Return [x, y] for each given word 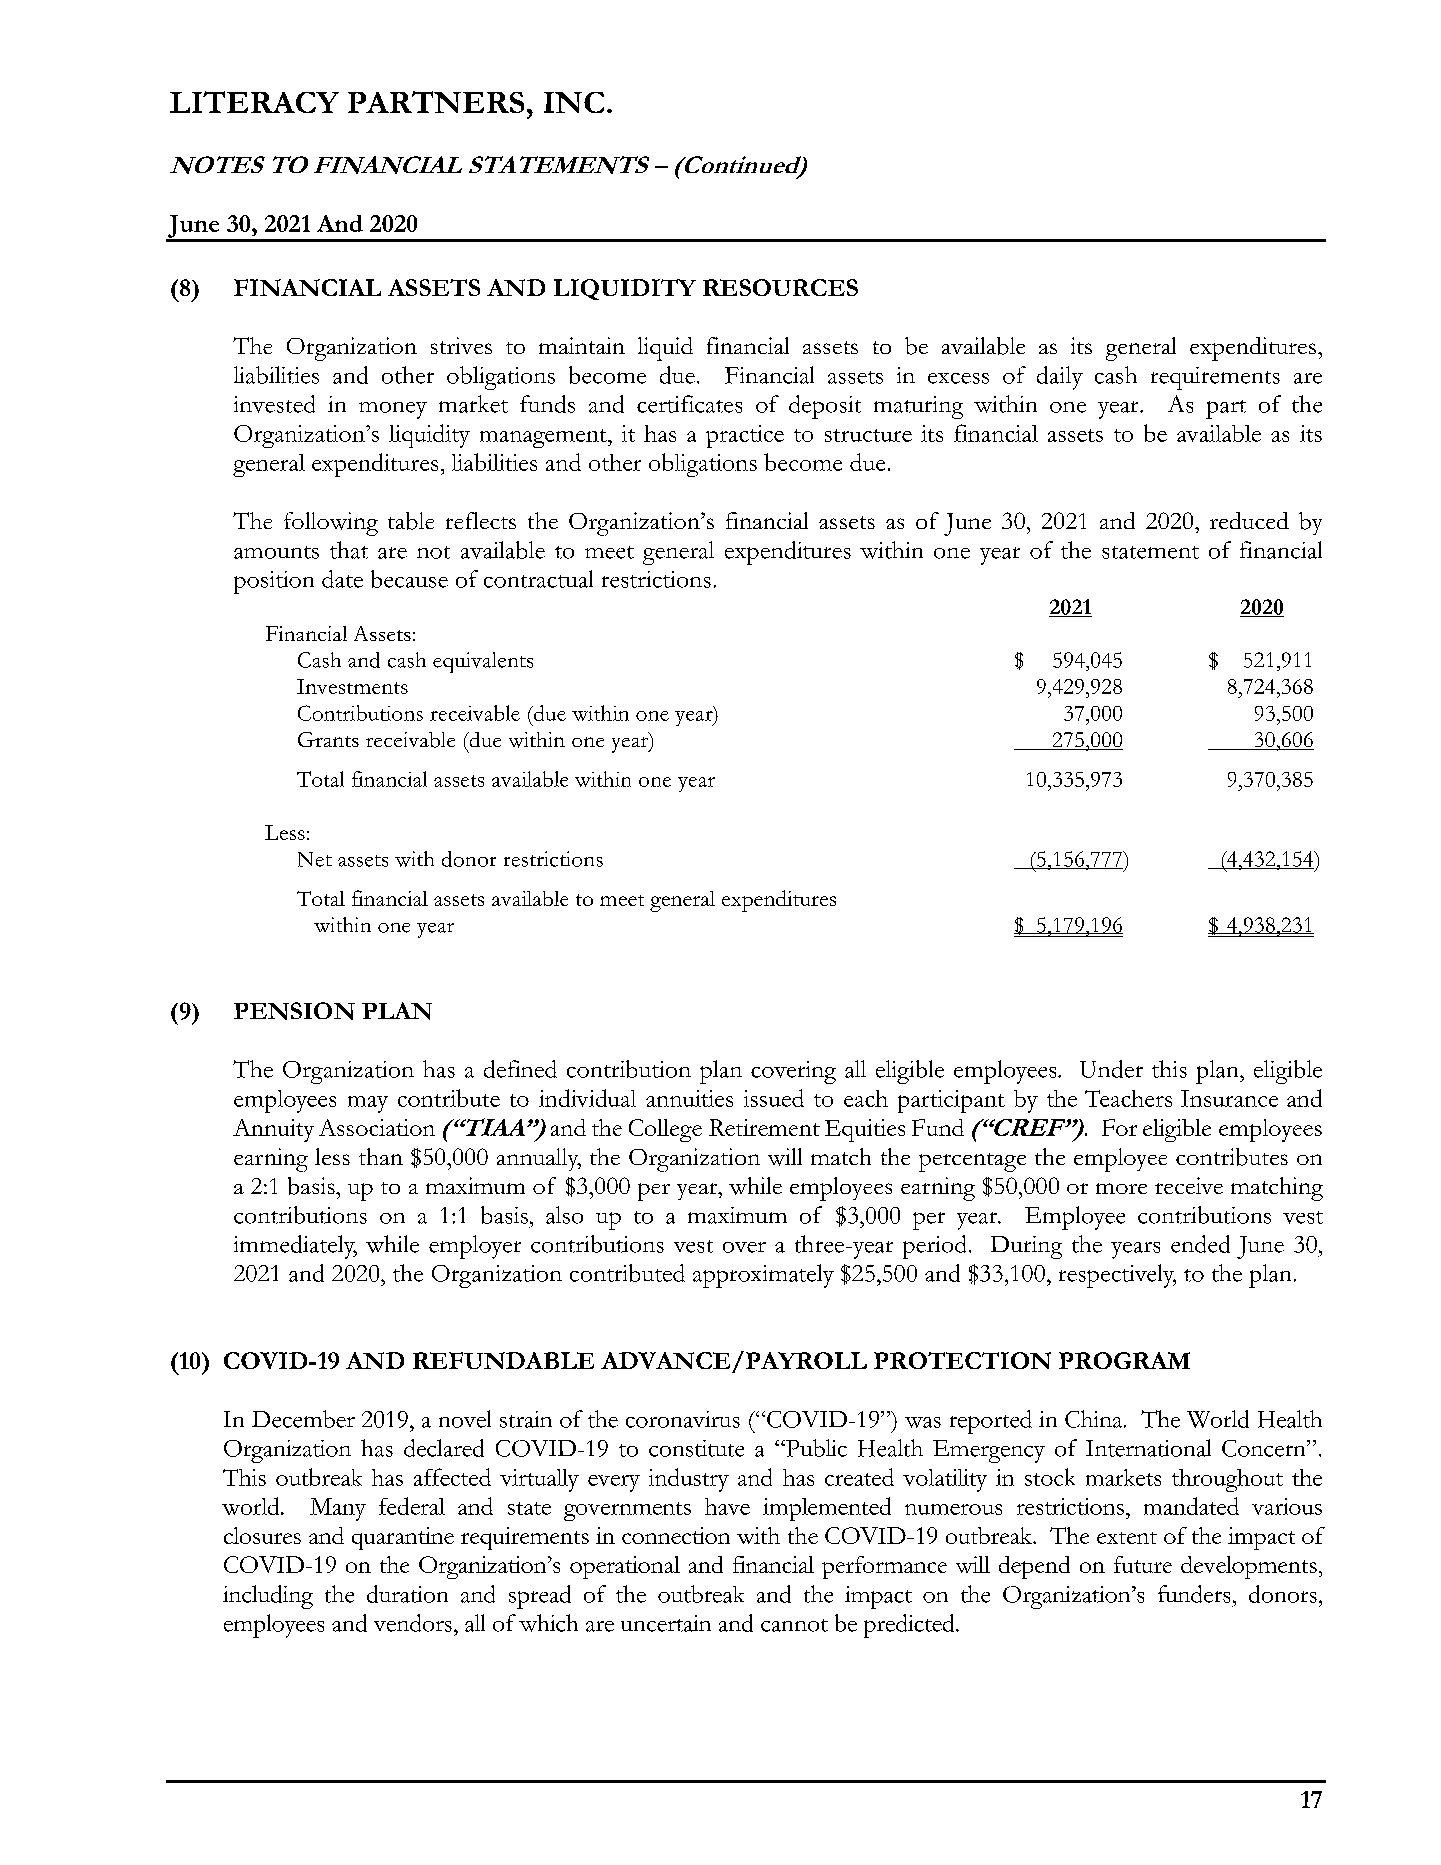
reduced [1249, 520]
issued [774, 1098]
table [411, 521]
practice [745, 436]
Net [315, 859]
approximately [763, 1276]
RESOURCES [780, 287]
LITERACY [254, 102]
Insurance [1229, 1098]
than [381, 1156]
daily [1060, 378]
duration [407, 1594]
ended [1200, 1244]
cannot [794, 1625]
